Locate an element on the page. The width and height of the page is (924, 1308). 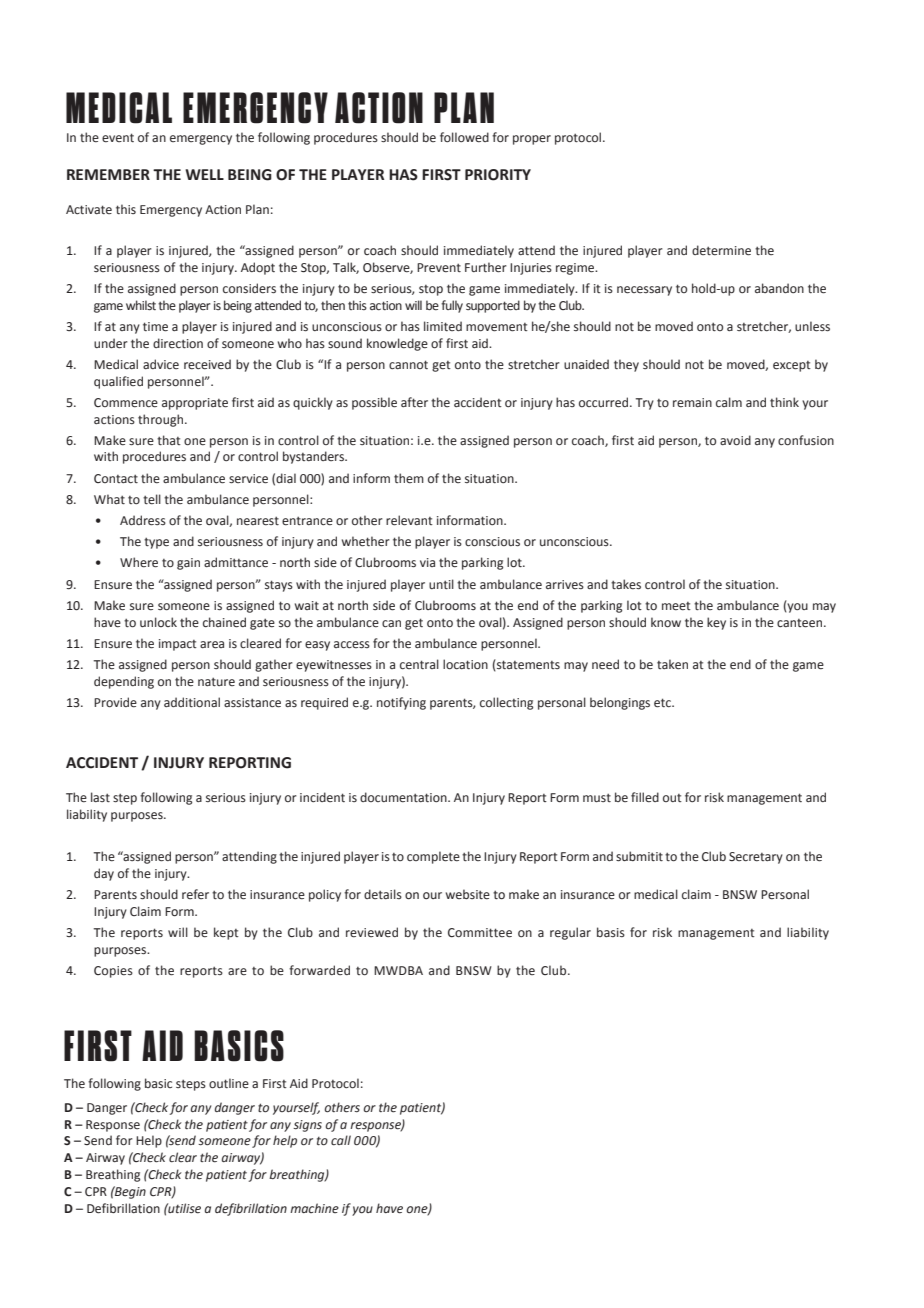
determine is located at coordinates (721, 250).
